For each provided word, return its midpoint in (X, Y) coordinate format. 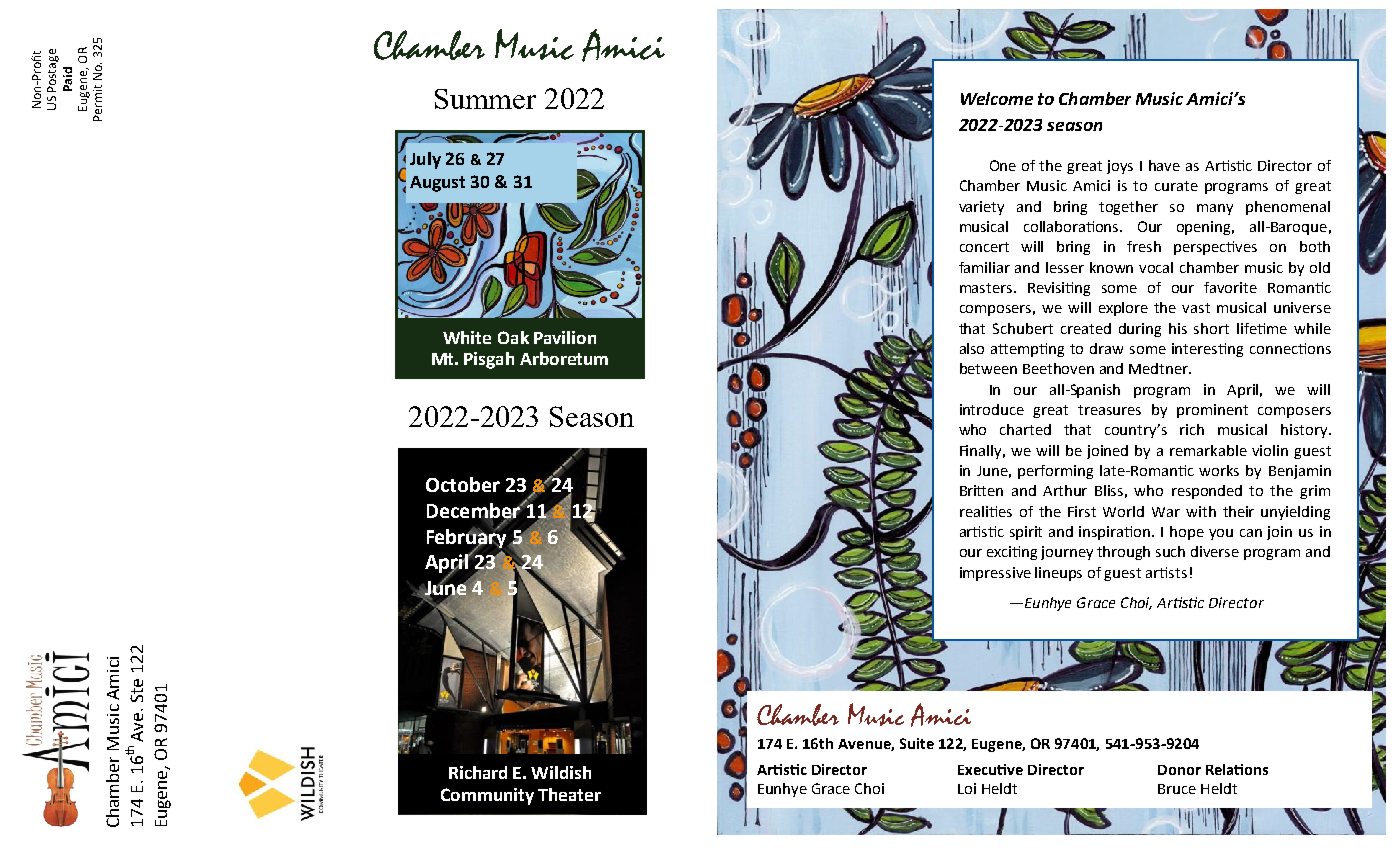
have (1164, 165)
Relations (1237, 769)
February (468, 538)
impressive (995, 574)
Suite (917, 743)
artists (1166, 572)
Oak (513, 337)
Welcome (997, 98)
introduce (992, 409)
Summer (485, 99)
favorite (1230, 287)
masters (987, 288)
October (463, 484)
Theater (569, 794)
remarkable (1208, 450)
